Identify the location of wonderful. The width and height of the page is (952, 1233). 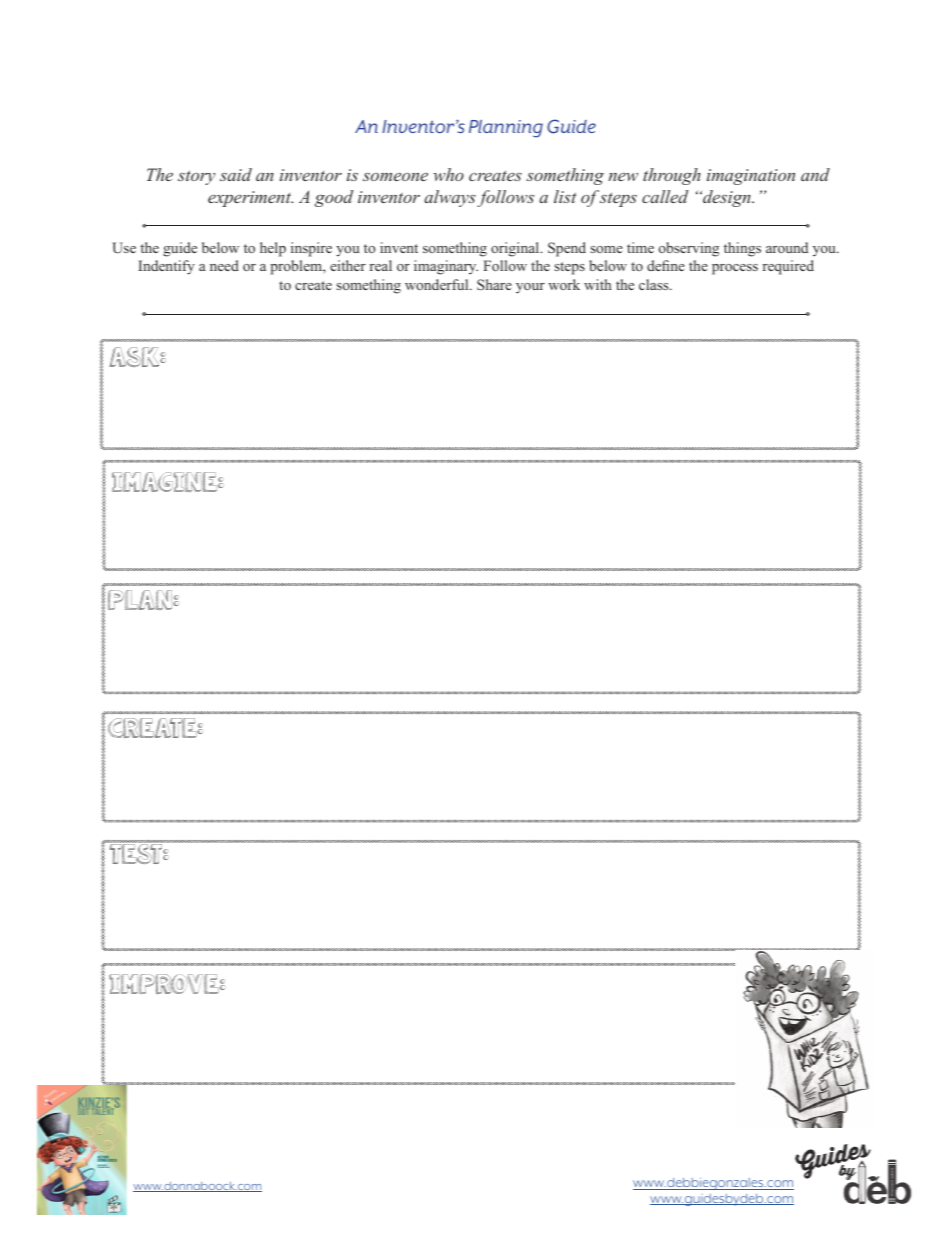
(438, 284).
